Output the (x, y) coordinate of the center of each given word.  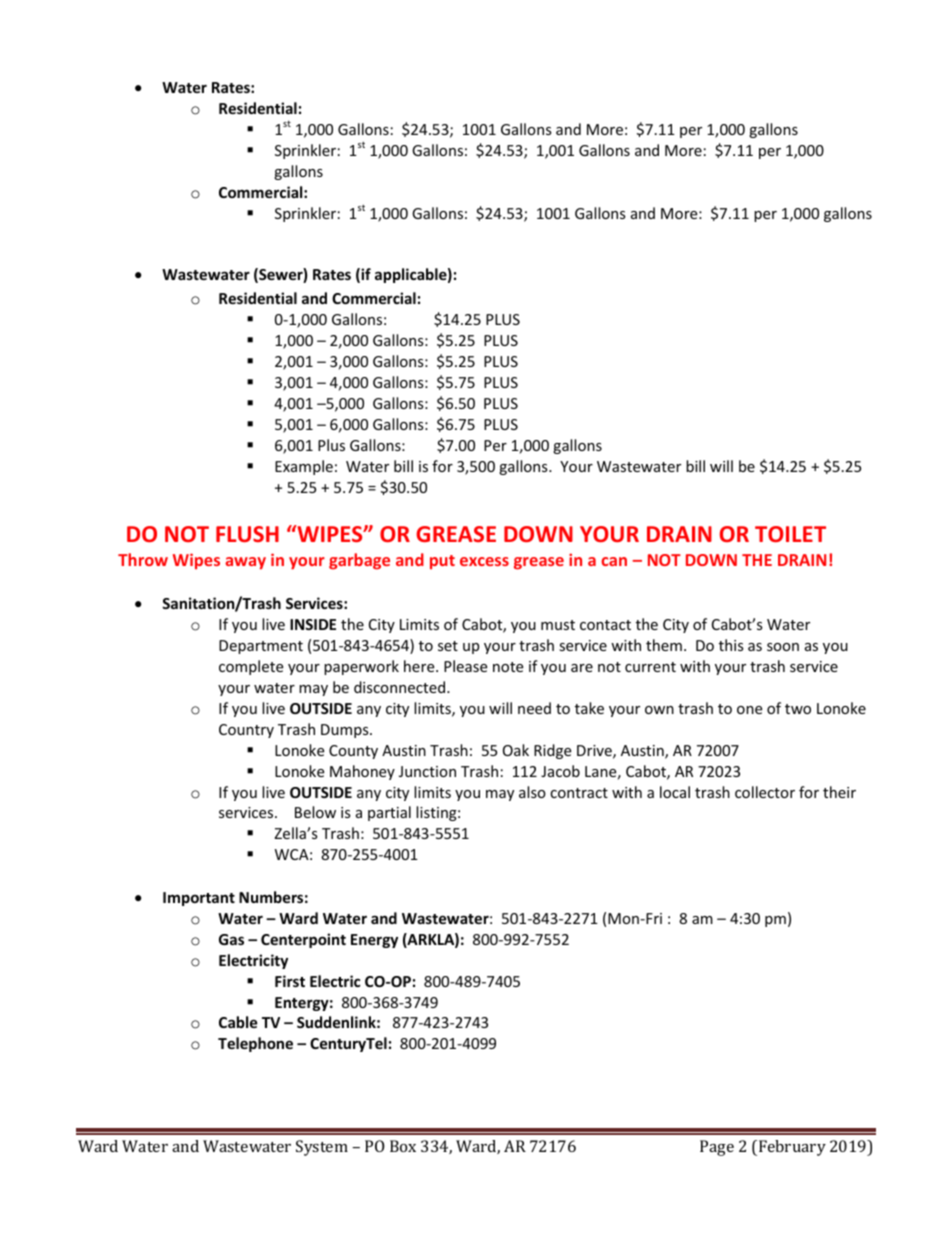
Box (403, 1146)
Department (261, 647)
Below (315, 812)
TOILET (790, 534)
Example (304, 467)
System (322, 1148)
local (675, 792)
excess (484, 561)
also (532, 792)
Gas (231, 939)
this (731, 645)
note (508, 667)
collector (765, 792)
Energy (374, 941)
